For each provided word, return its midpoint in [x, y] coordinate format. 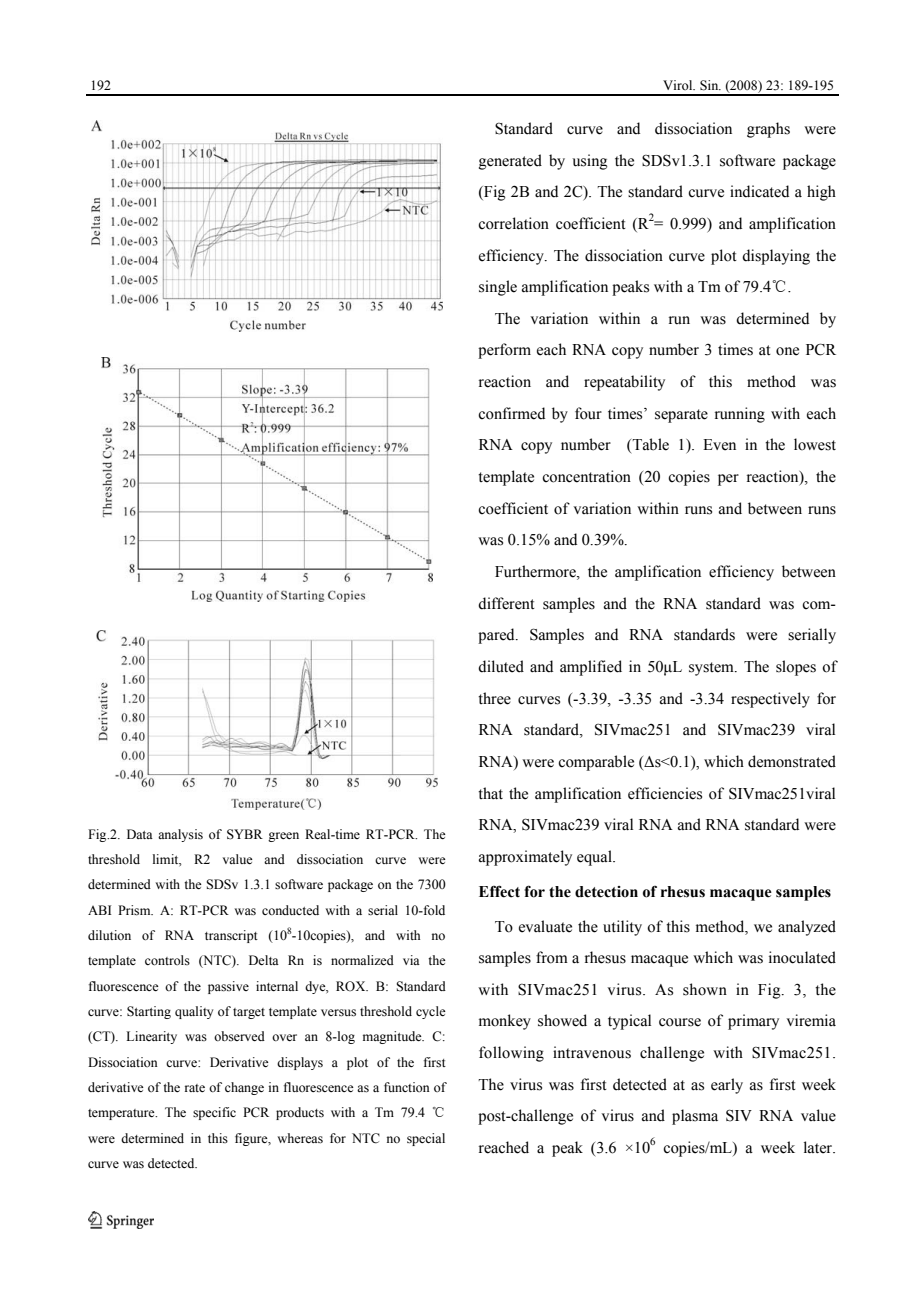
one [787, 351]
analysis [180, 835]
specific [214, 1113]
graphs [768, 130]
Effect [499, 891]
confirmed [511, 413]
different [506, 603]
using [590, 162]
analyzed [807, 928]
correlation [513, 223]
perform [504, 351]
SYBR [245, 834]
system [712, 669]
